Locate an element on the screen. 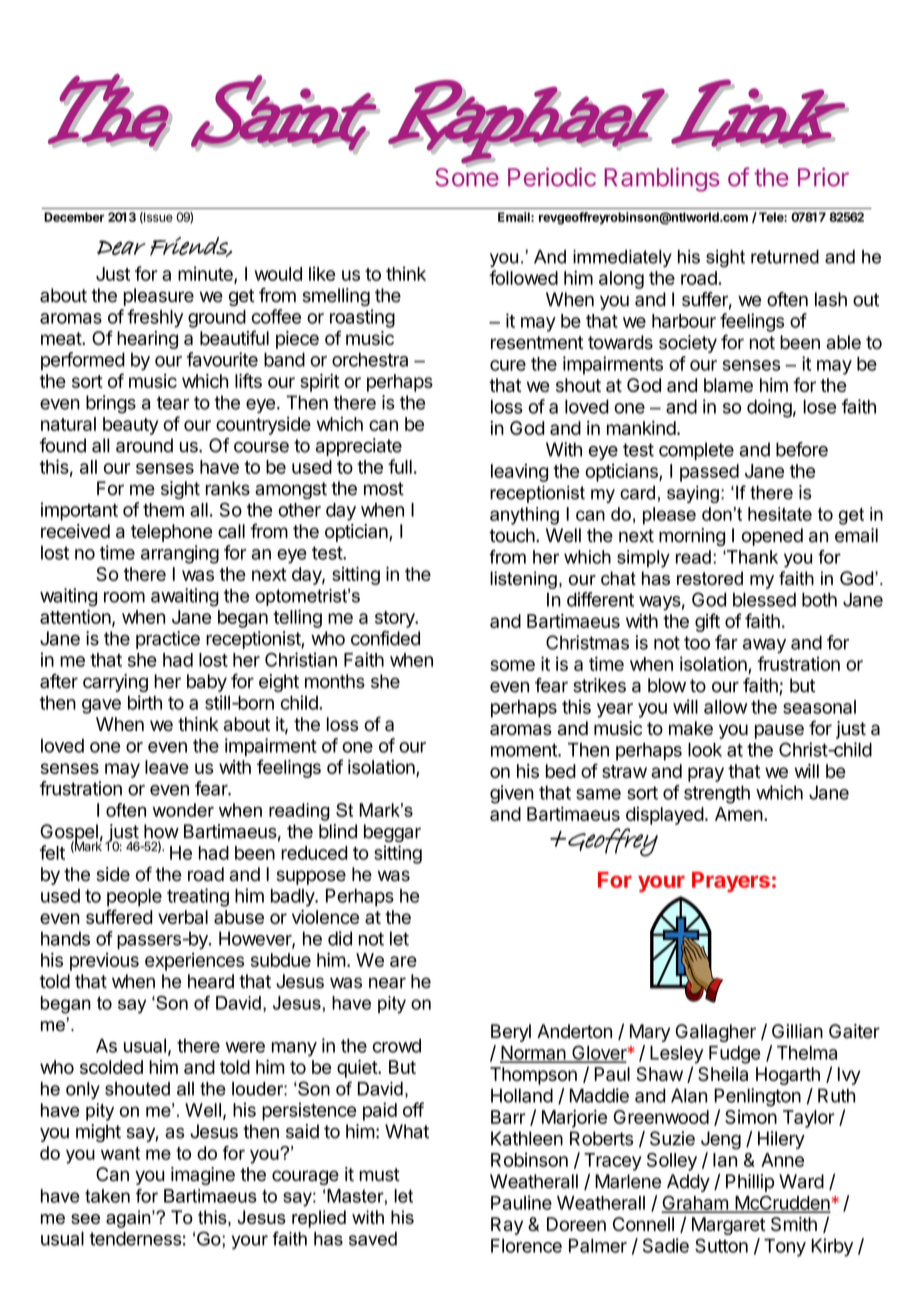 The image size is (924, 1308). given is located at coordinates (512, 794).
